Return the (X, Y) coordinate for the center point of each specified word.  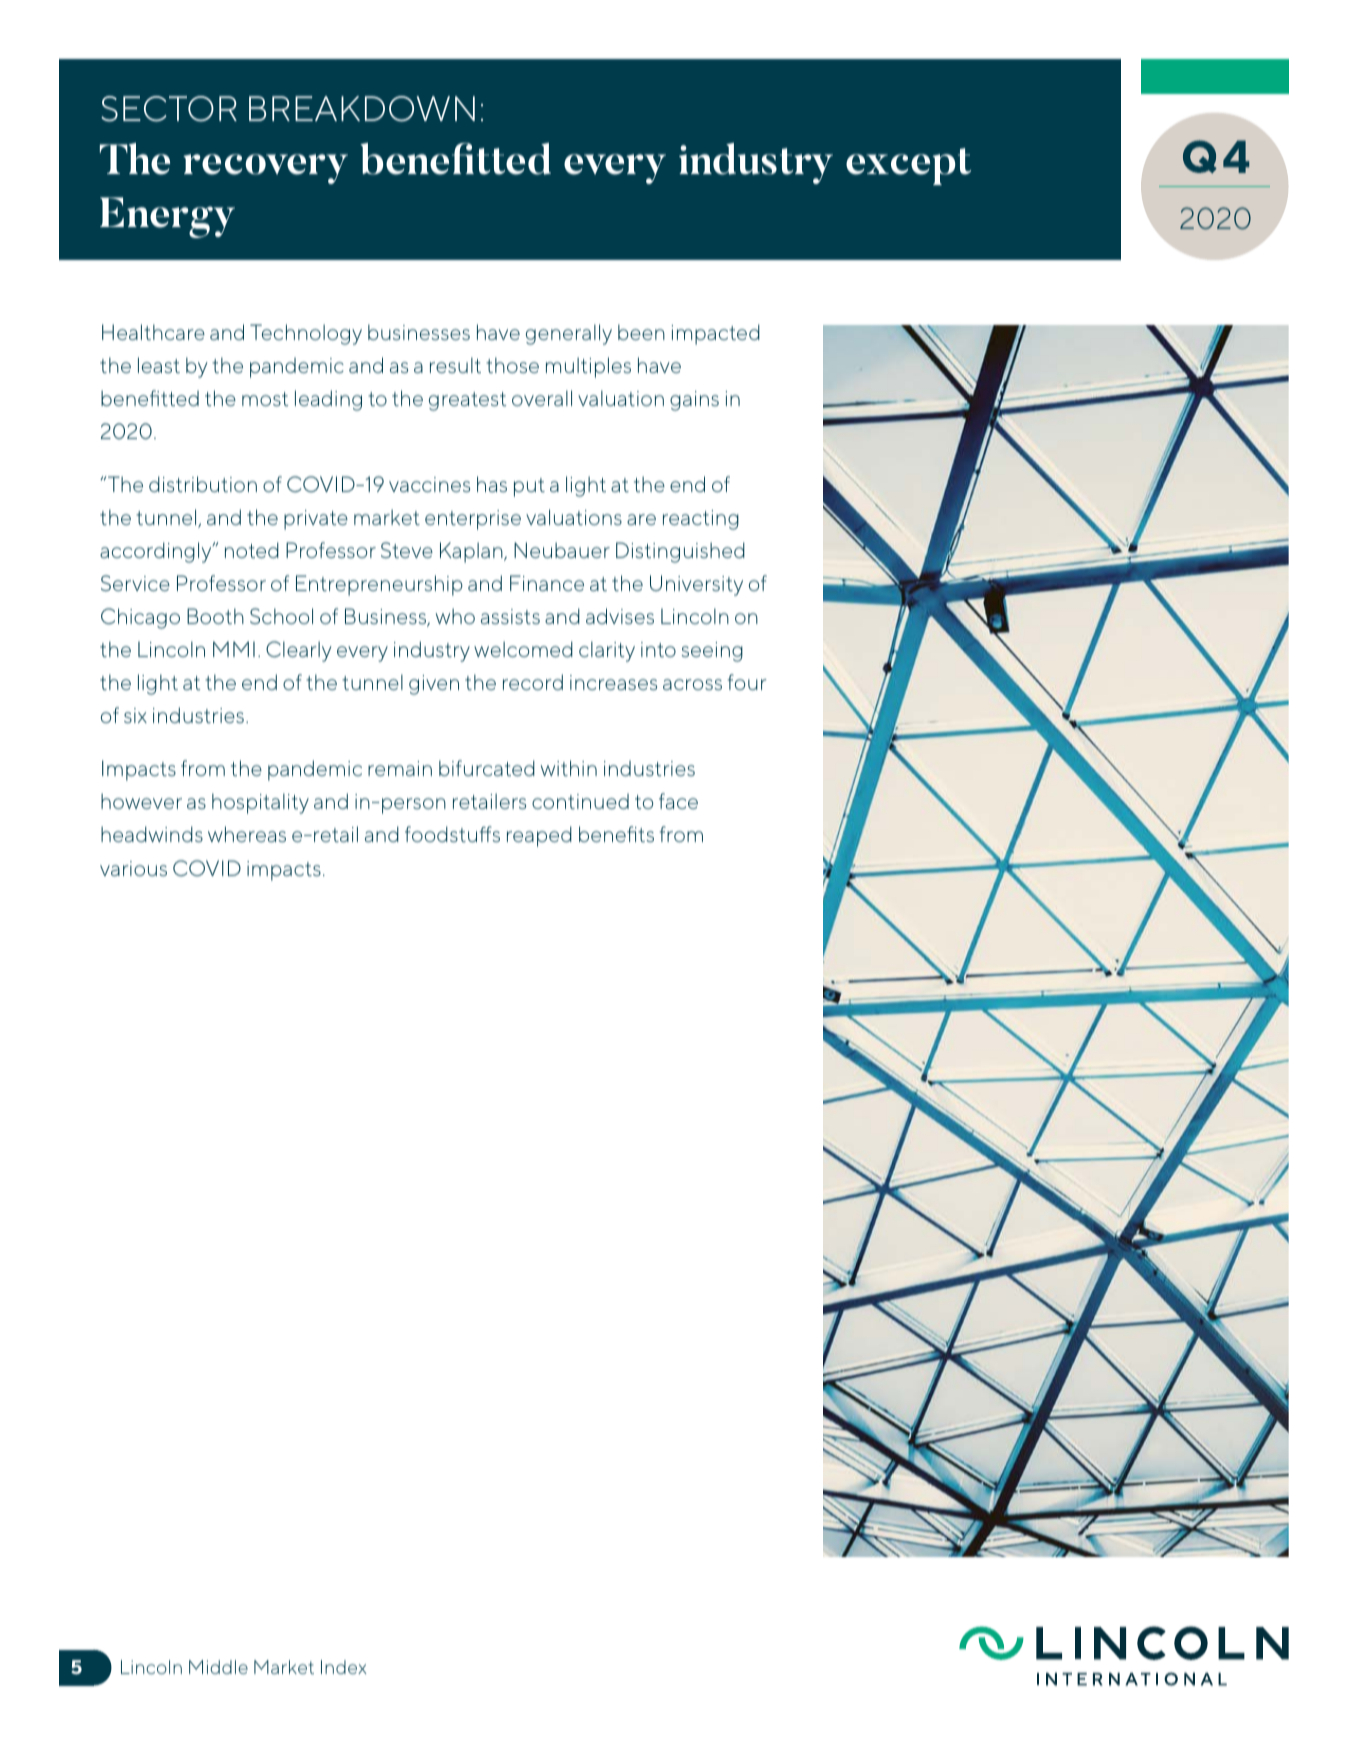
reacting (701, 520)
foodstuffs (452, 834)
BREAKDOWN (362, 109)
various (133, 868)
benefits (616, 834)
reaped (539, 836)
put (529, 487)
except (908, 166)
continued (580, 801)
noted (252, 550)
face (678, 801)
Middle (218, 1667)
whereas (247, 834)
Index (344, 1667)
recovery (265, 169)
